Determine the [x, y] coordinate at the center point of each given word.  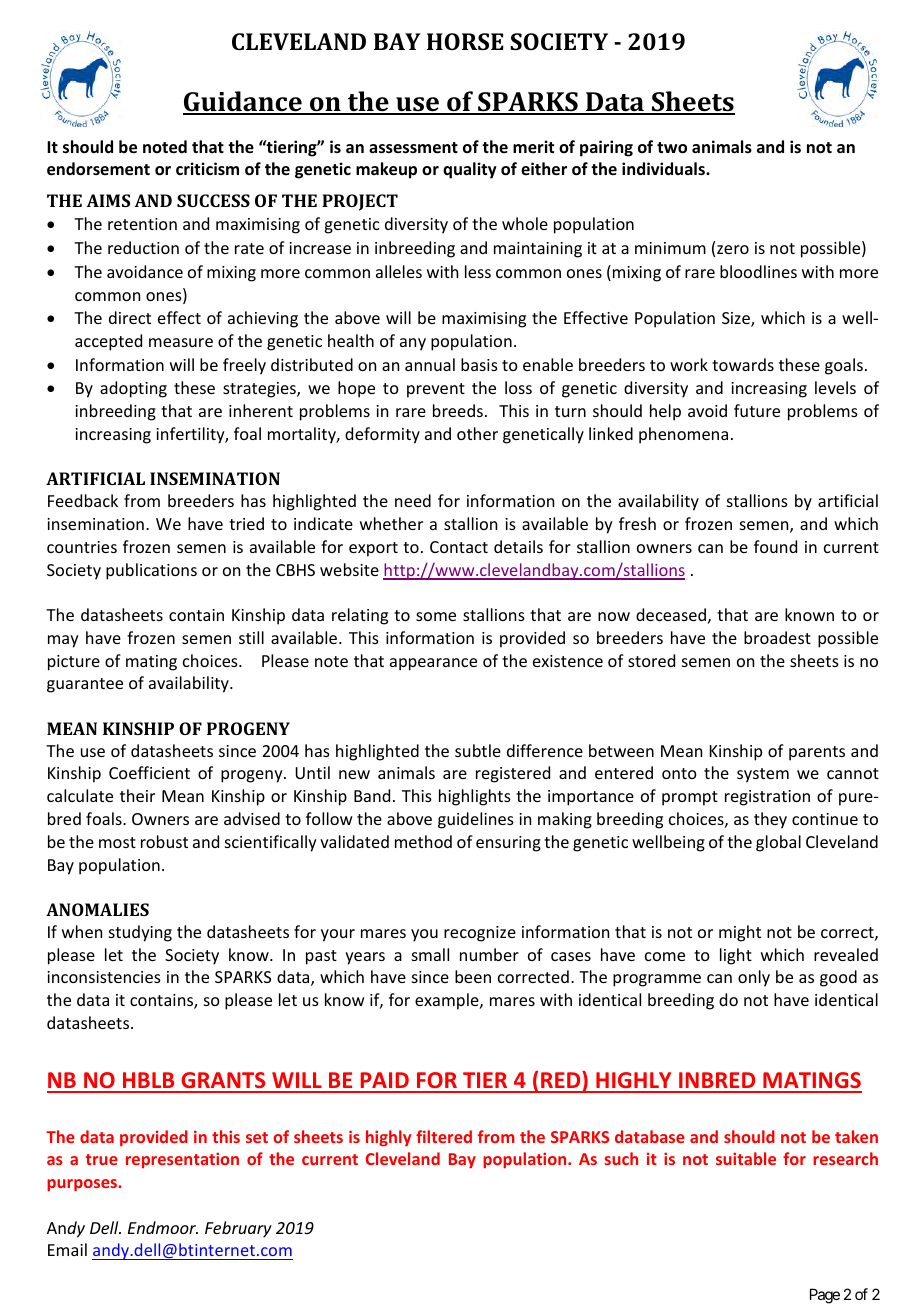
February [238, 1229]
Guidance [243, 102]
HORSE [465, 41]
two [672, 148]
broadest [777, 637]
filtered [444, 1136]
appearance [433, 664]
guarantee [85, 685]
